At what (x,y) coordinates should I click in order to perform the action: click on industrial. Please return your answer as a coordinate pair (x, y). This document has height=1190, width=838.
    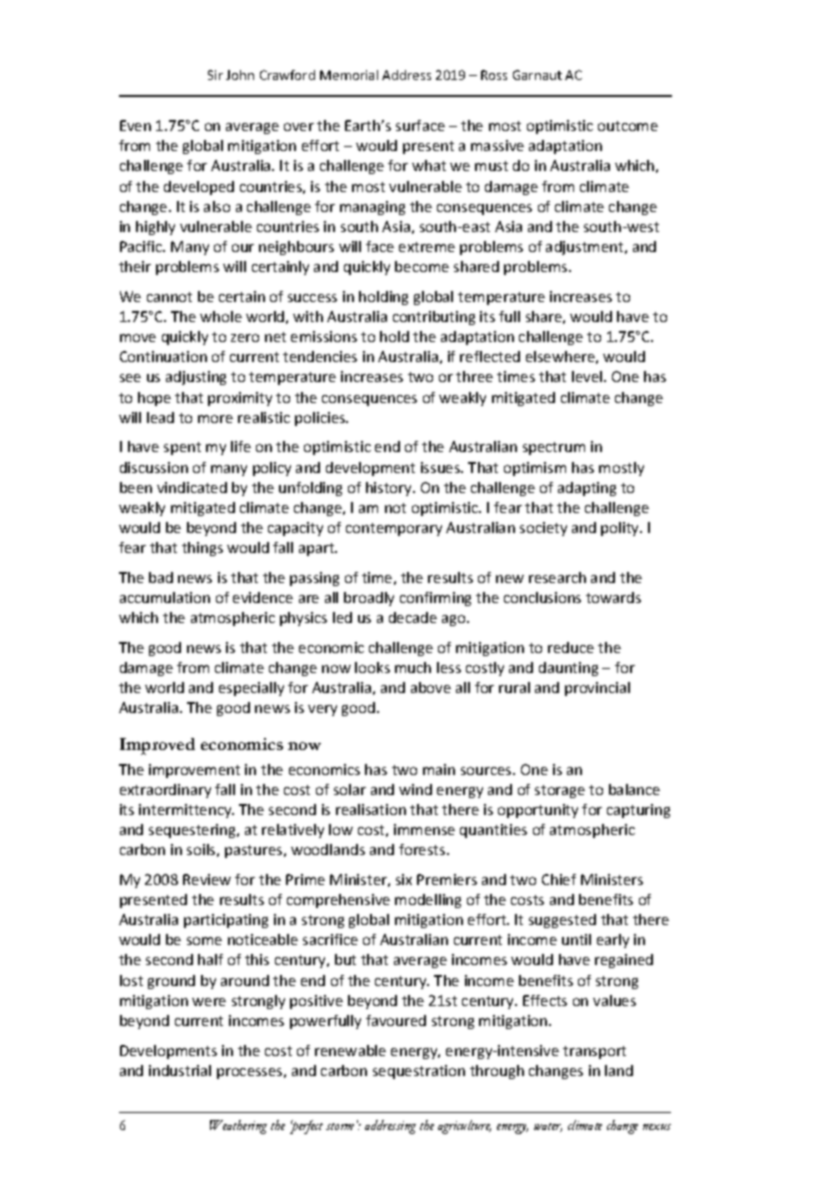
    Looking at the image, I should click on (180, 1070).
